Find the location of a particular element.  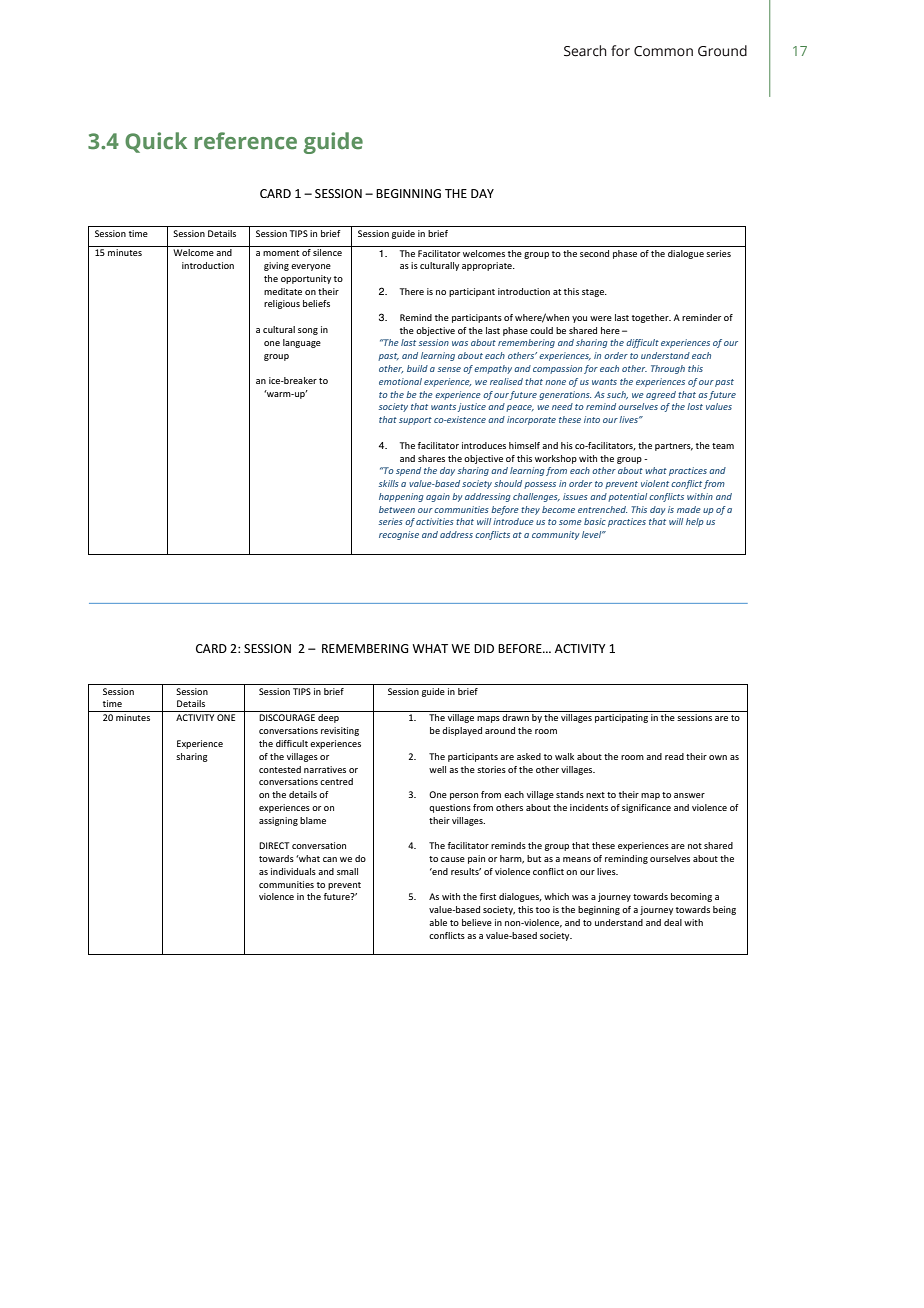

individuals is located at coordinates (293, 871).
